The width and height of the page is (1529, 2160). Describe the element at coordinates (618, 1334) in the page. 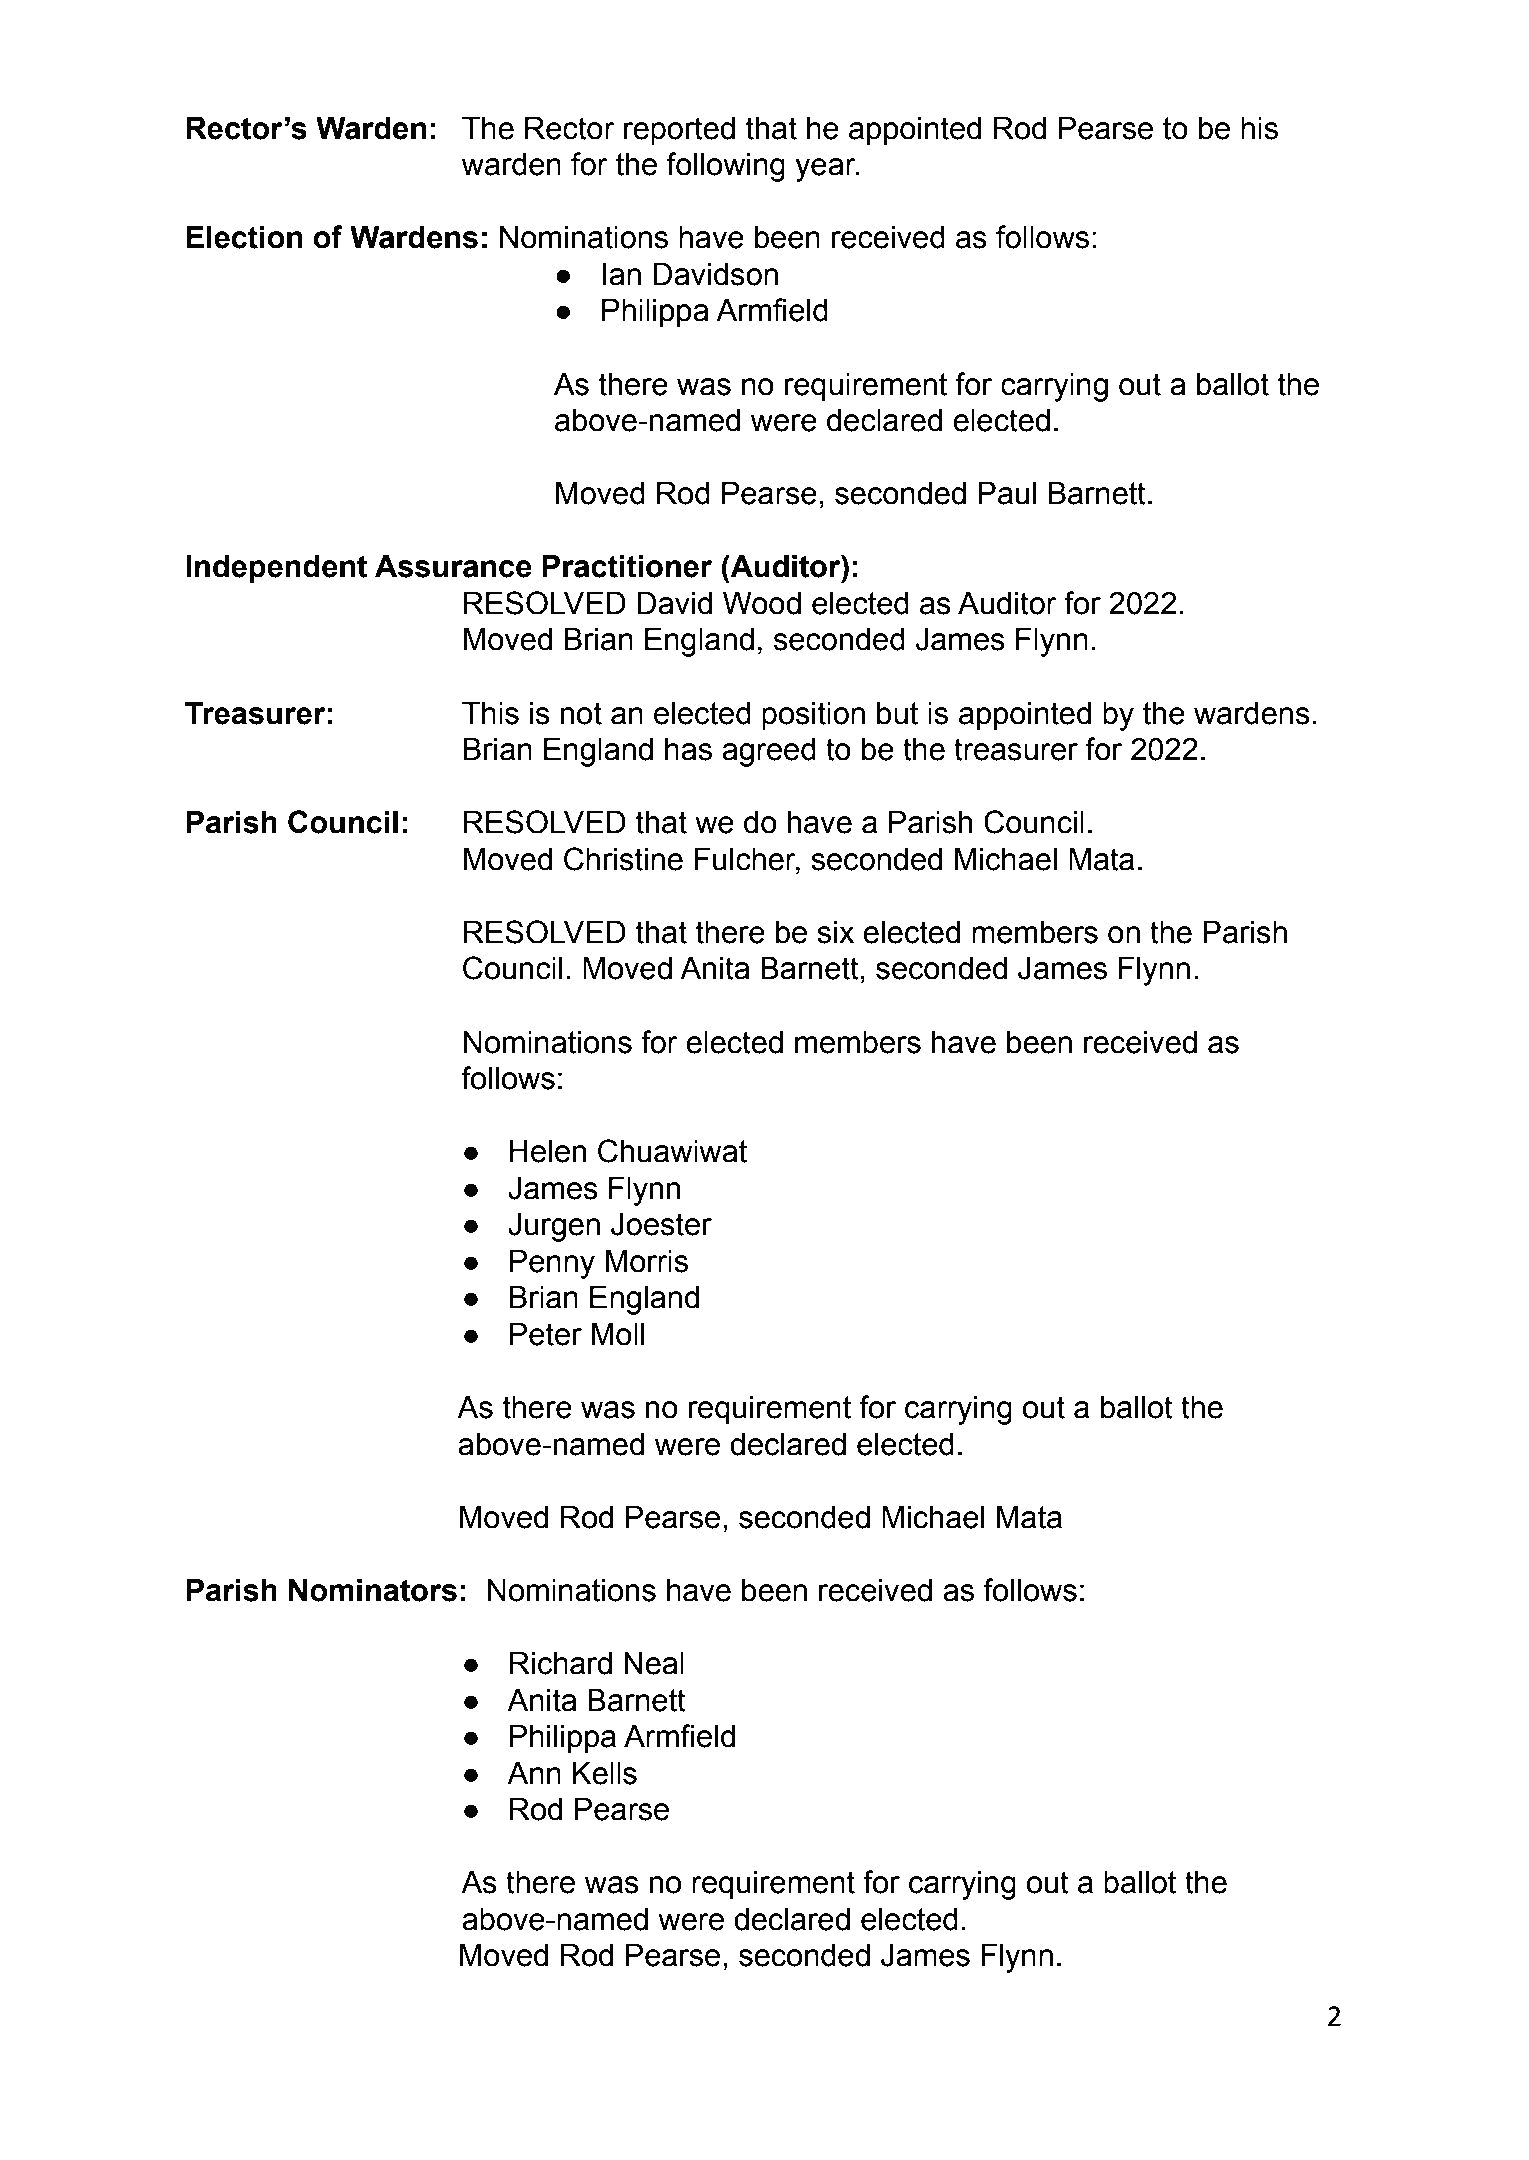

I see `Moll` at that location.
